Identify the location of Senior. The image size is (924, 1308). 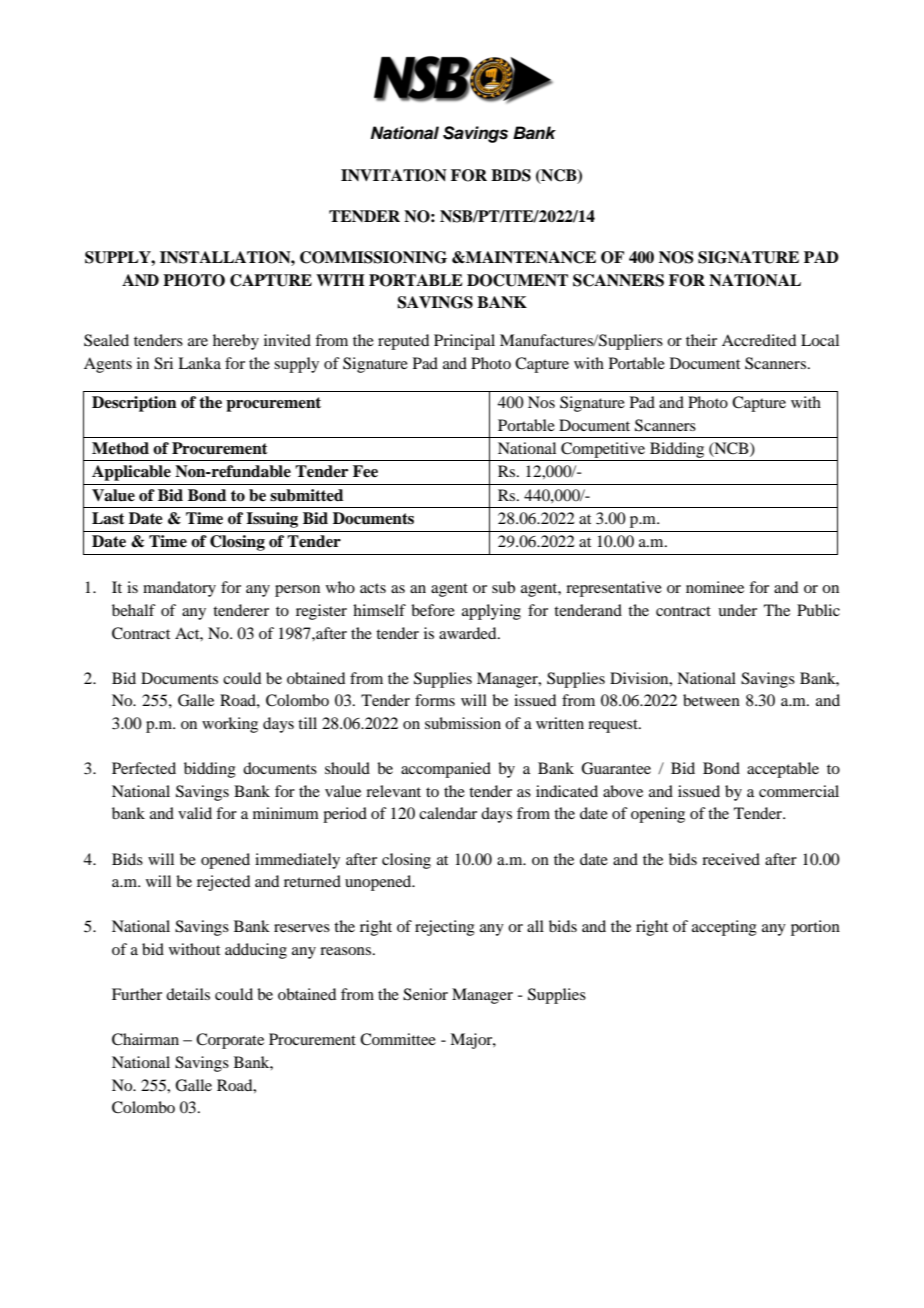
(425, 994).
